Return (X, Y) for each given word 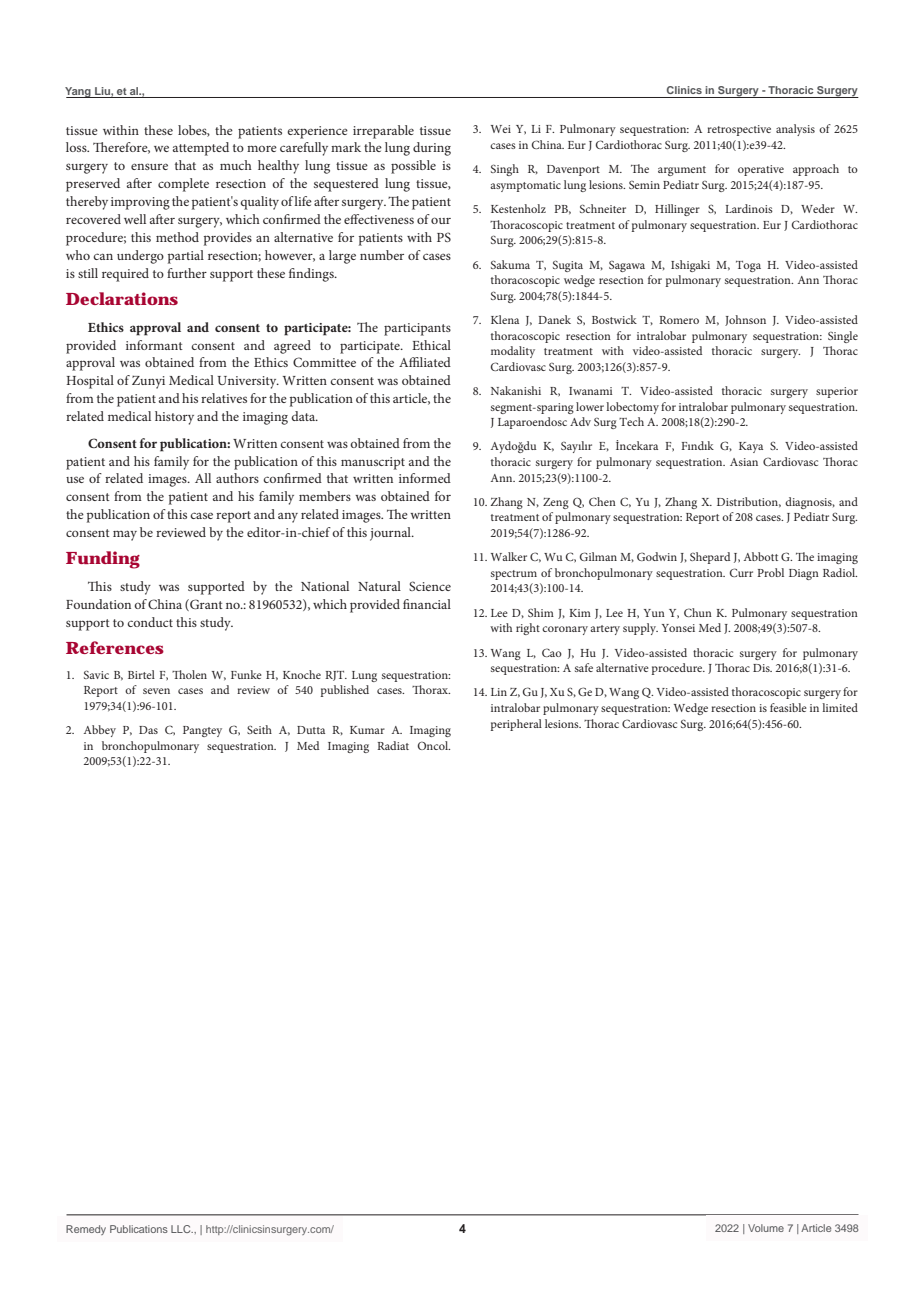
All (203, 478)
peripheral (516, 725)
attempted (201, 149)
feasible (788, 707)
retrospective (739, 130)
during (432, 149)
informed (425, 478)
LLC (182, 1229)
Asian (744, 462)
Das (148, 730)
